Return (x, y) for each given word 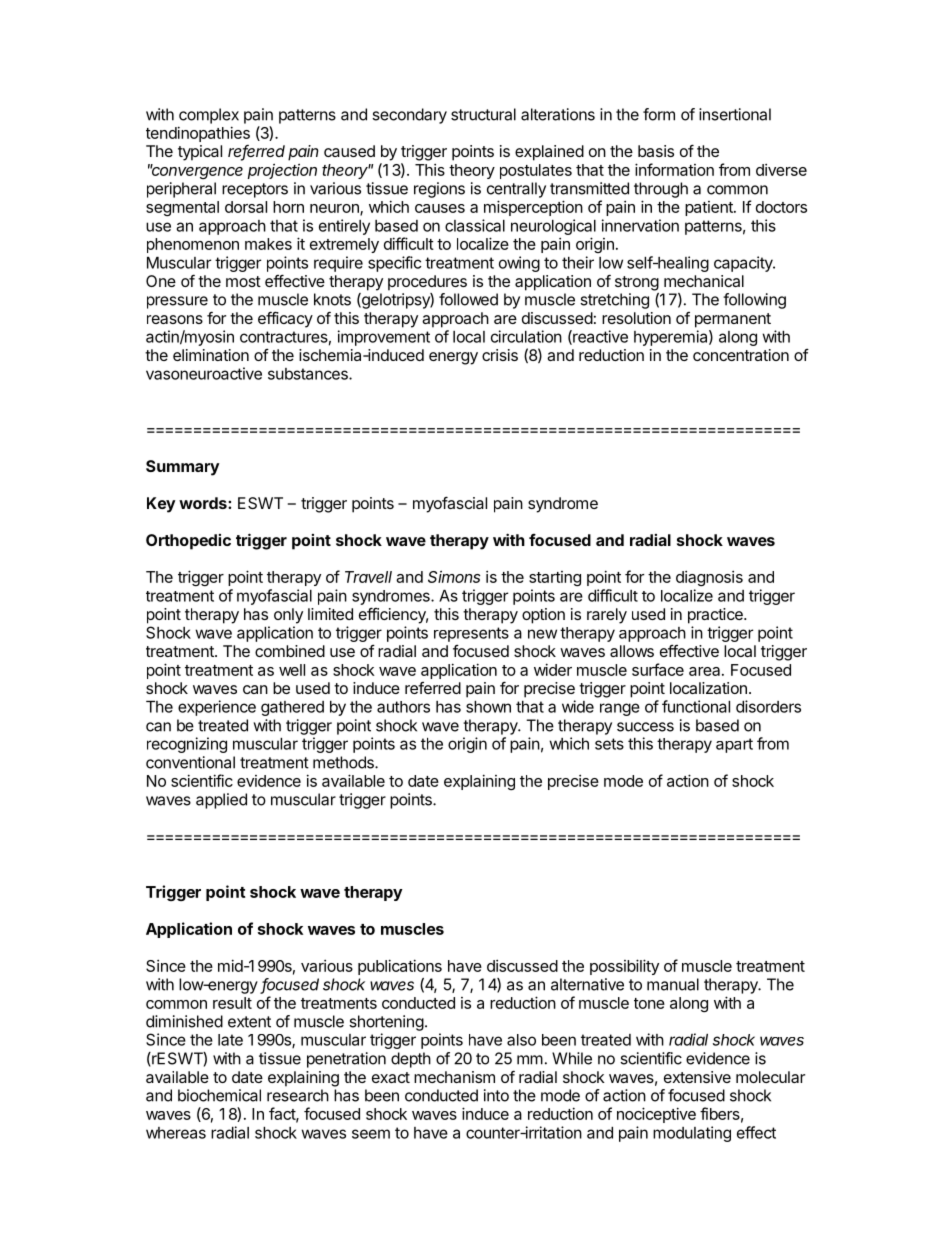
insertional (735, 114)
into (496, 1095)
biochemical (219, 1095)
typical (200, 153)
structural (483, 114)
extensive (697, 1077)
